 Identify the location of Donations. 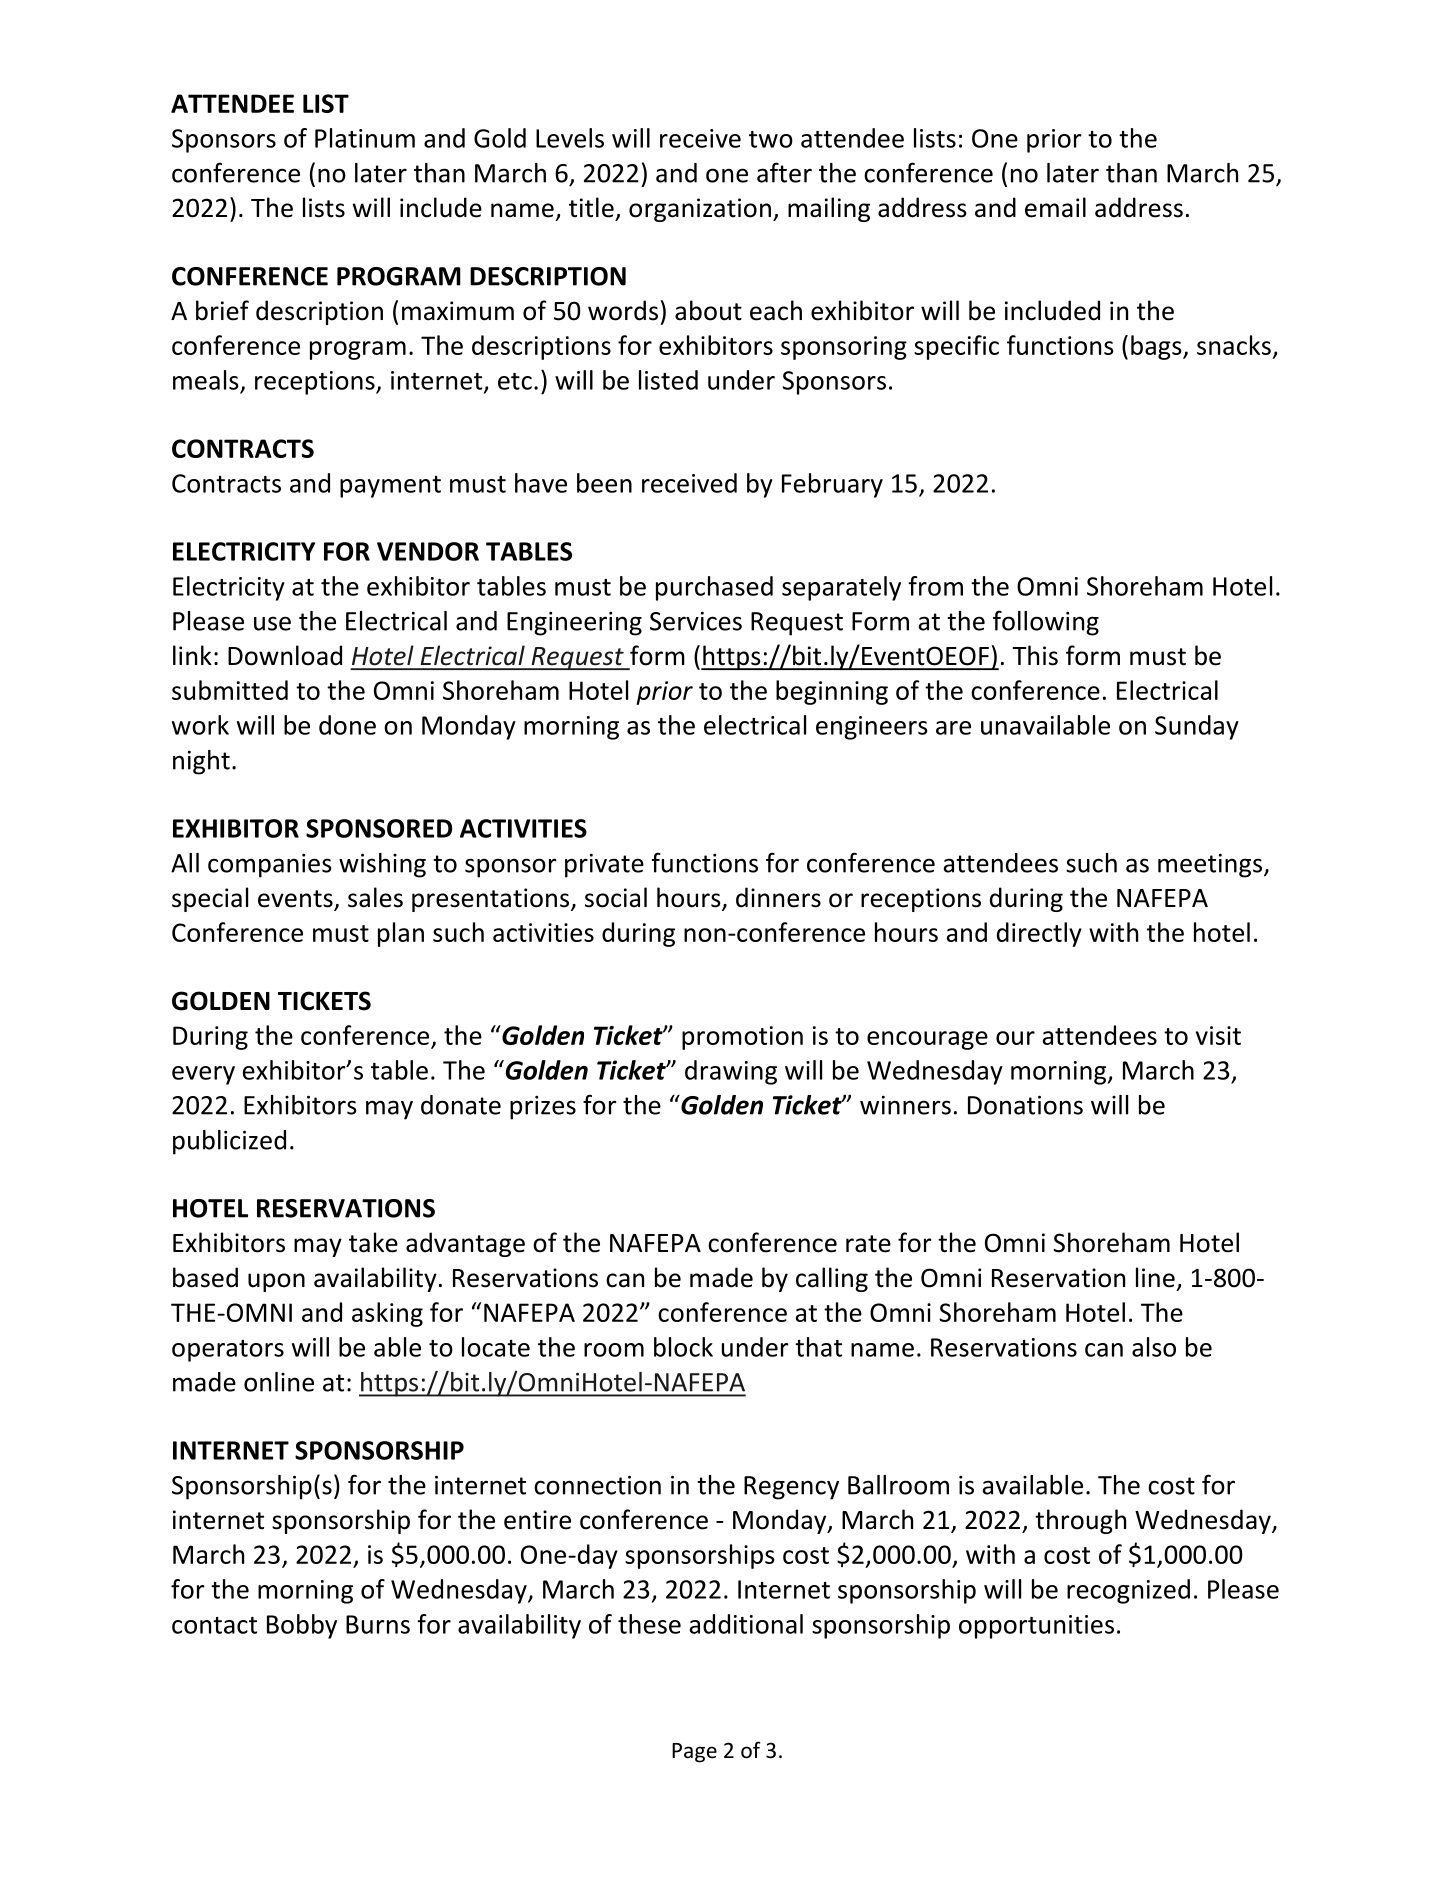
(1025, 1105).
